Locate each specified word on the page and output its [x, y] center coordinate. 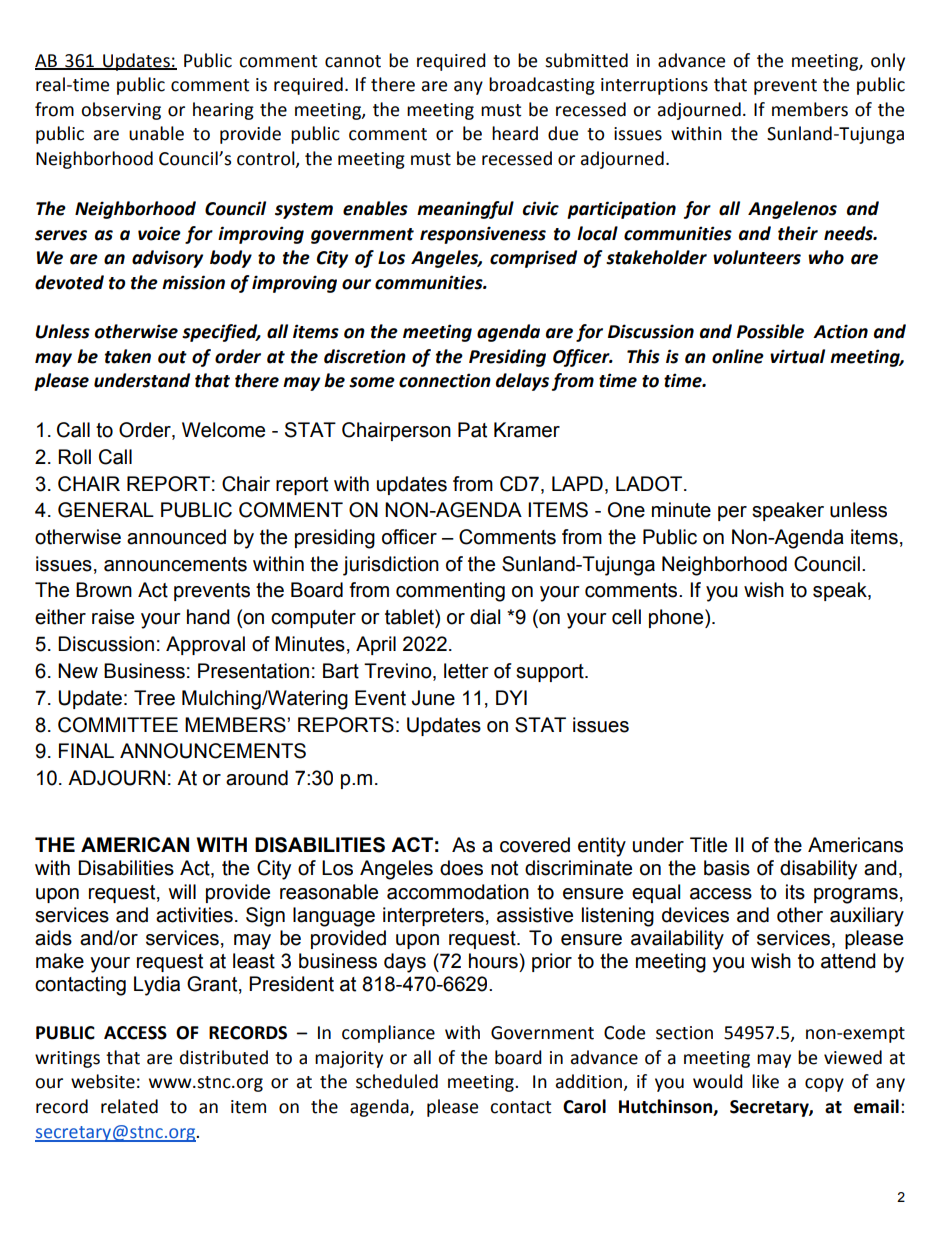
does [461, 868]
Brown [104, 590]
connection [445, 380]
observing [121, 111]
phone [677, 618]
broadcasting [542, 86]
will [182, 891]
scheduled [397, 1081]
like [765, 1081]
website [103, 1081]
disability [818, 870]
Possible [770, 331]
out [172, 357]
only [888, 62]
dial [485, 617]
